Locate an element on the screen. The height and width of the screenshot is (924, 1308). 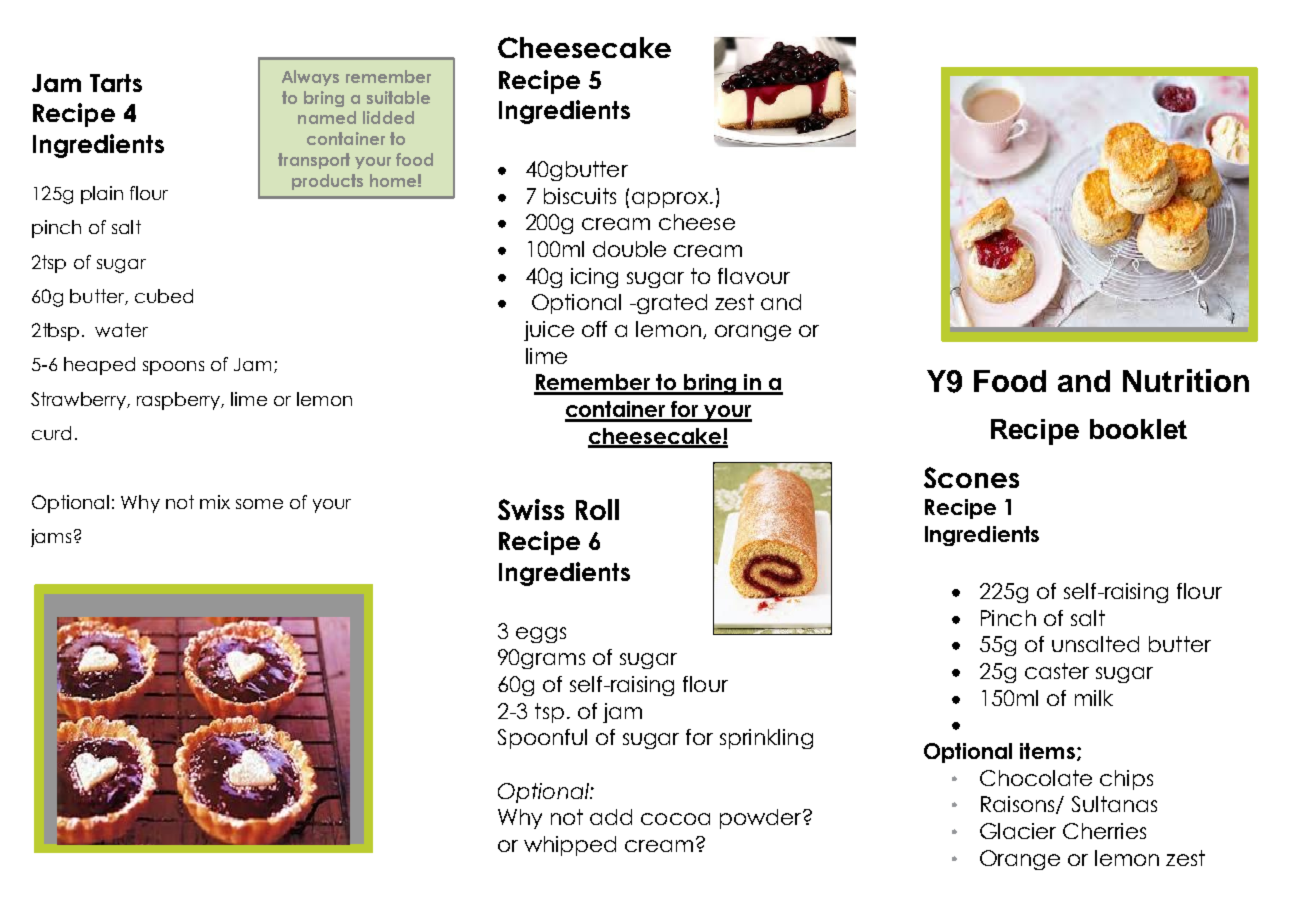
add is located at coordinates (611, 817).
